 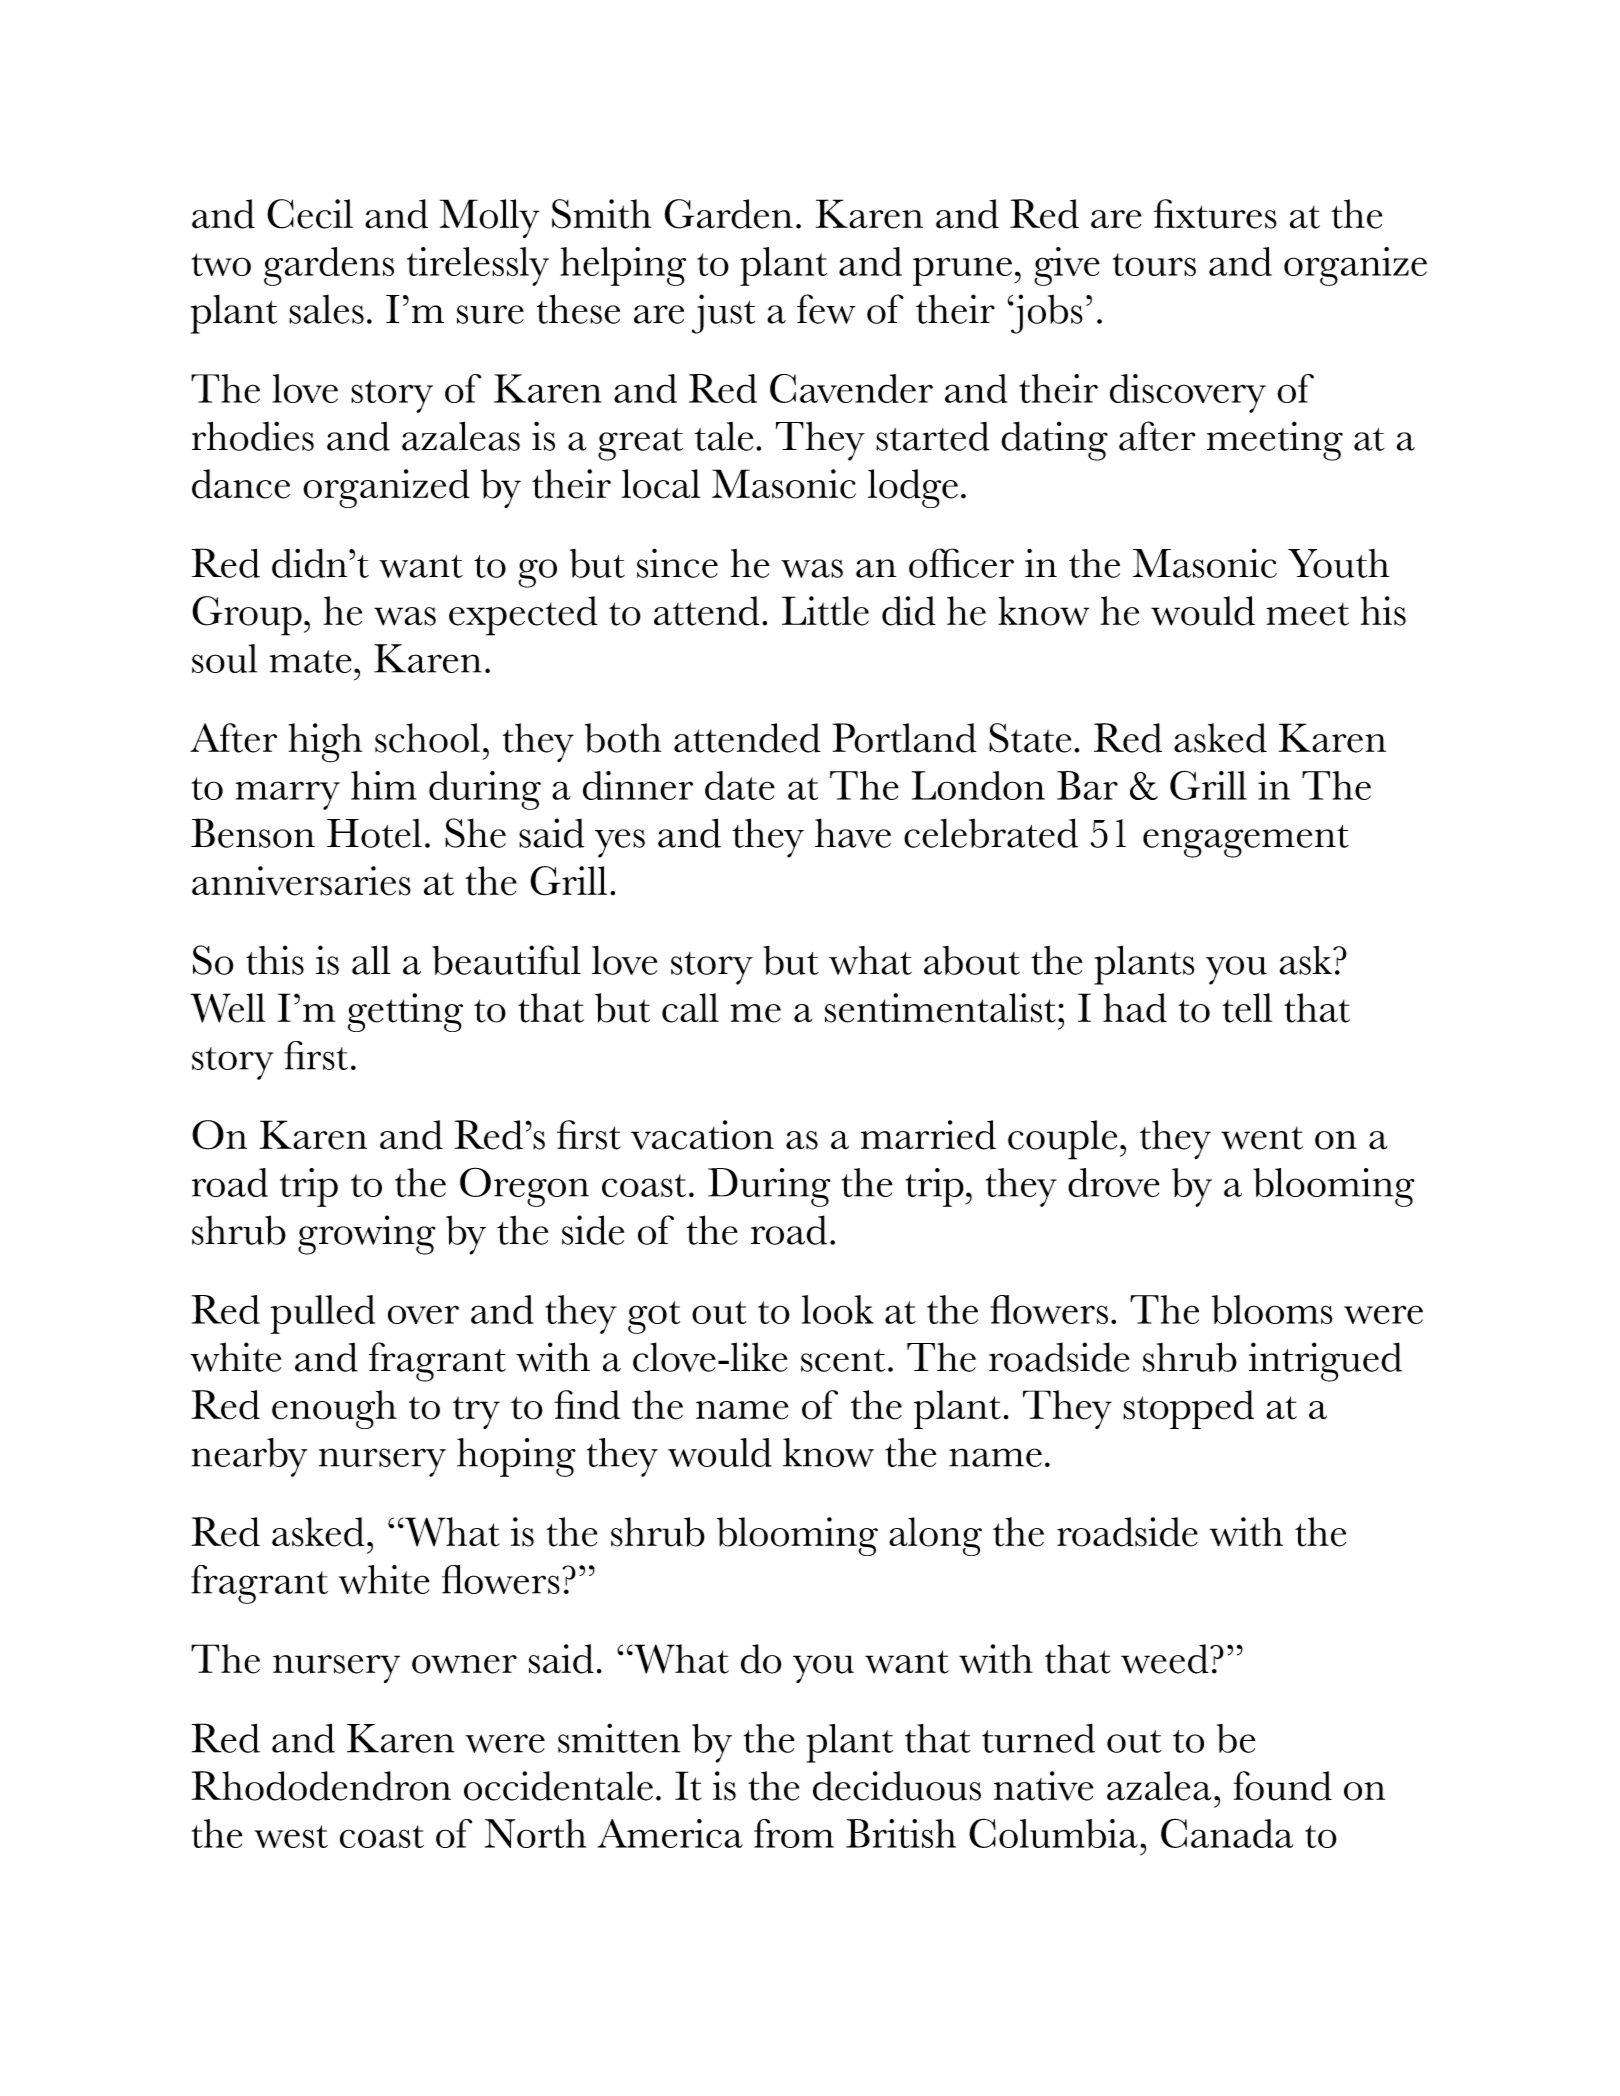 I want to click on few, so click(x=826, y=309).
